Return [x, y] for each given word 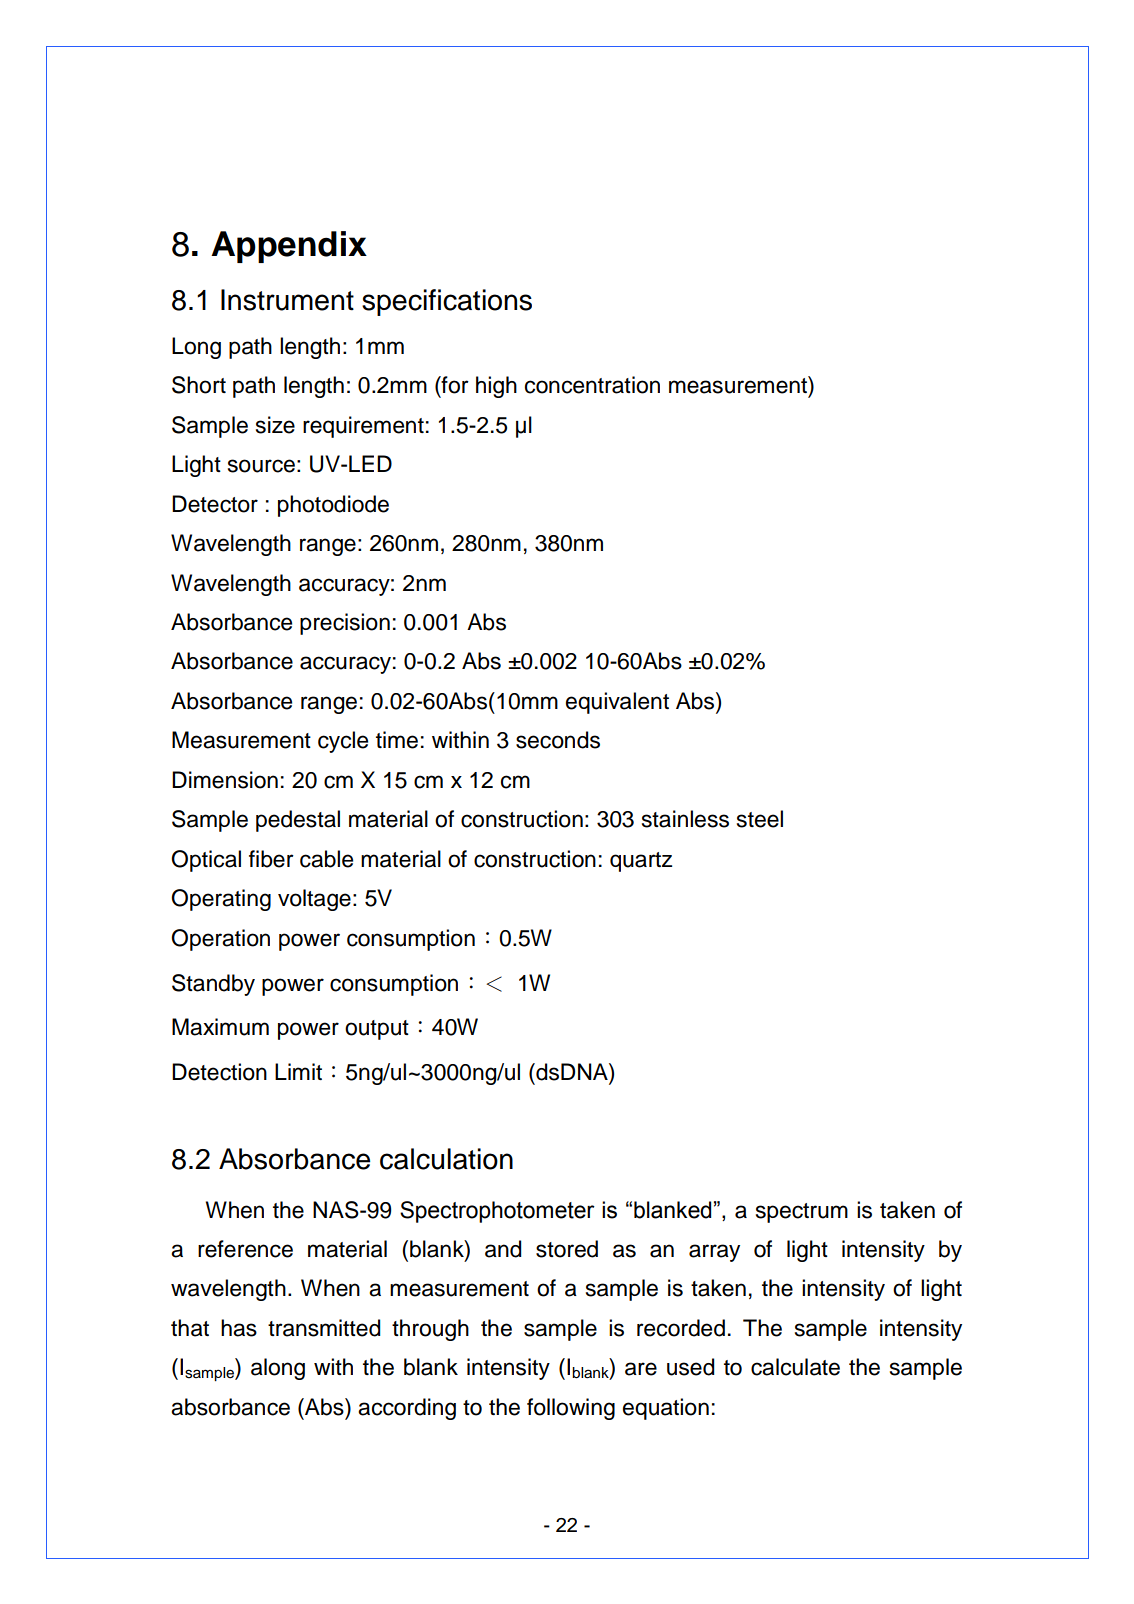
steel [760, 819]
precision [345, 624]
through [430, 1330]
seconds [558, 740]
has [239, 1328]
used [690, 1367]
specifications [447, 302]
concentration [592, 385]
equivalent [617, 703]
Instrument [287, 300]
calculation [446, 1159]
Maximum [220, 1027]
